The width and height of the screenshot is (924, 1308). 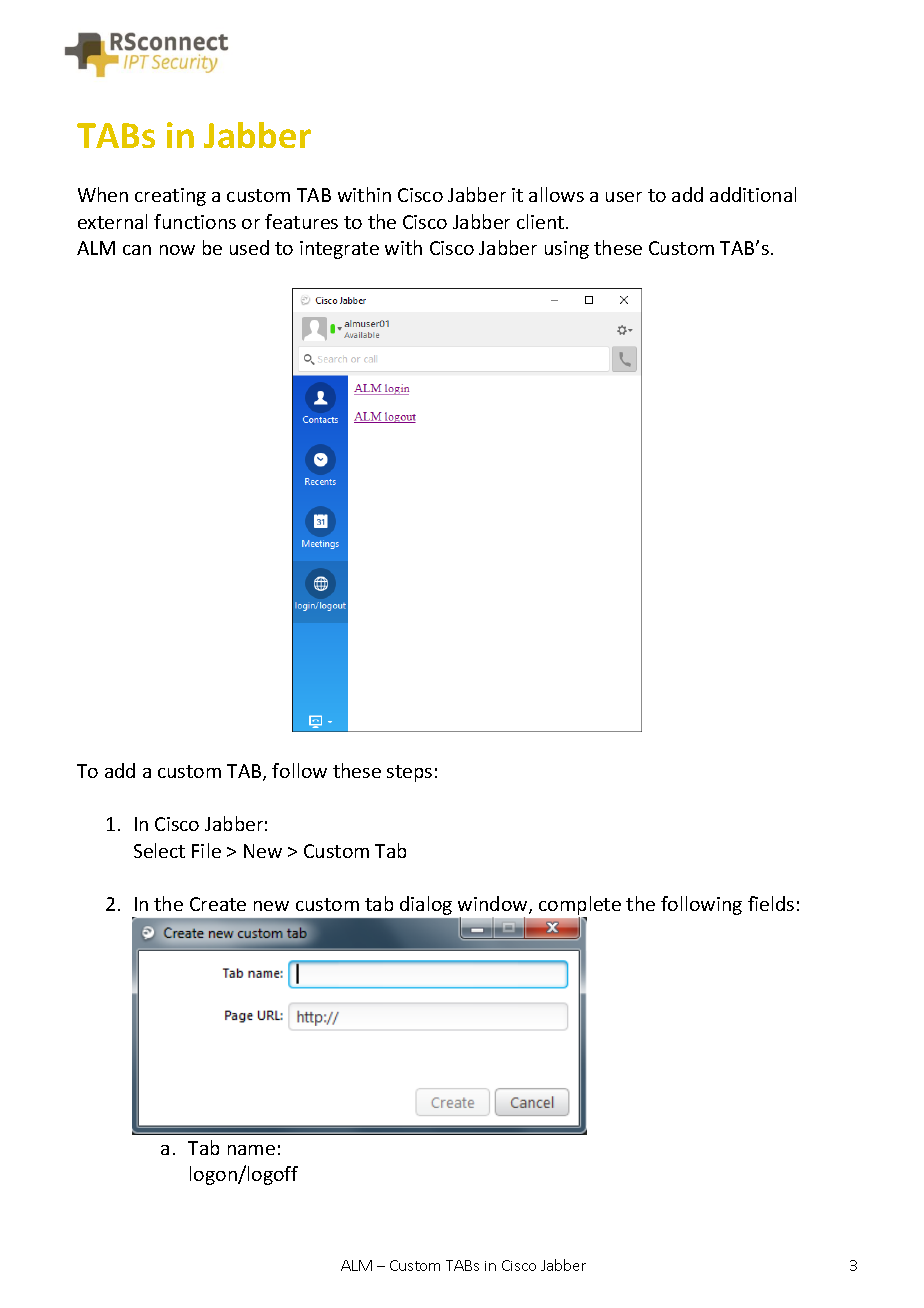 What do you see at coordinates (206, 850) in the screenshot?
I see `File` at bounding box center [206, 850].
